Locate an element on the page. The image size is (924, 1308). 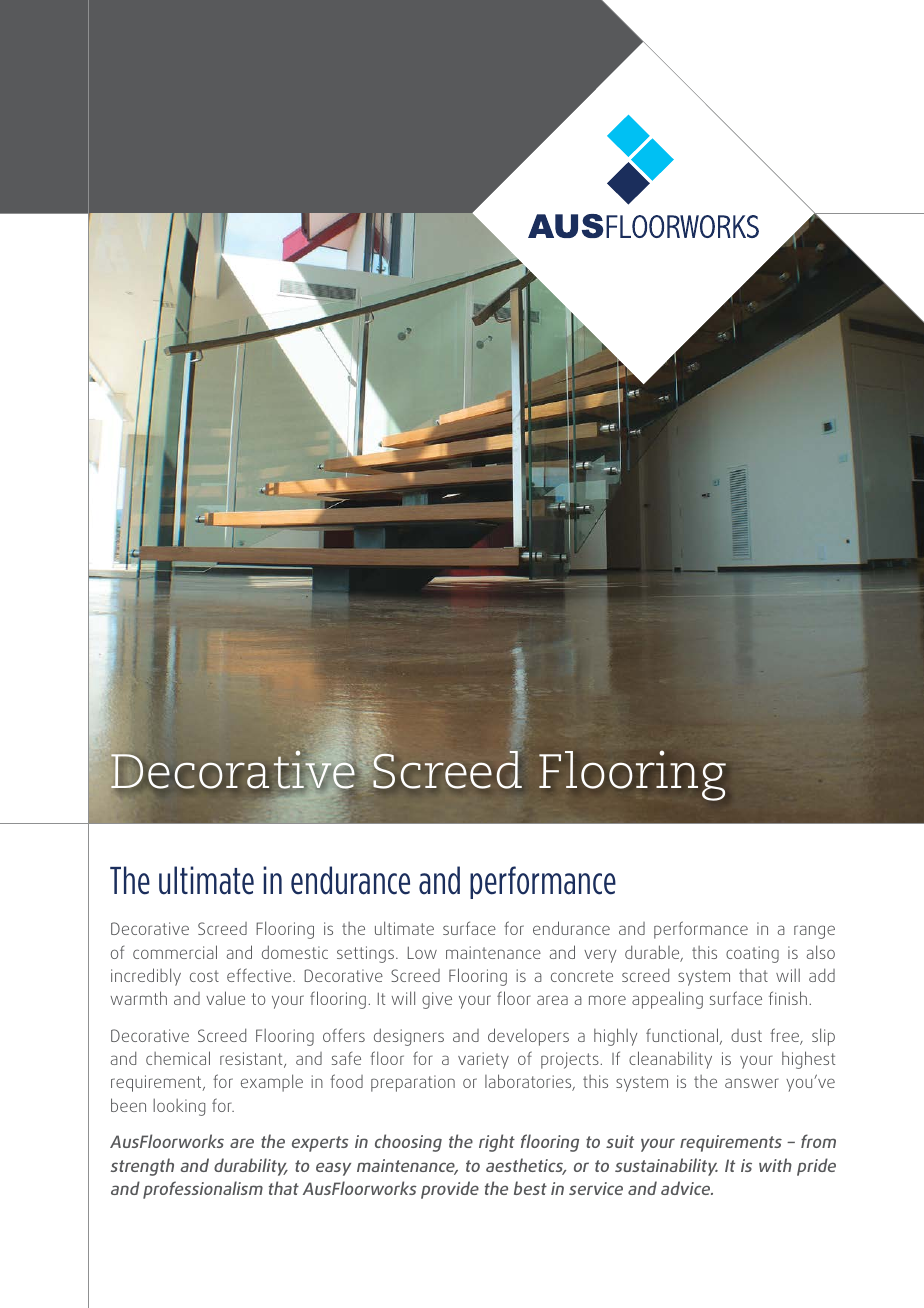
developers is located at coordinates (528, 1037).
